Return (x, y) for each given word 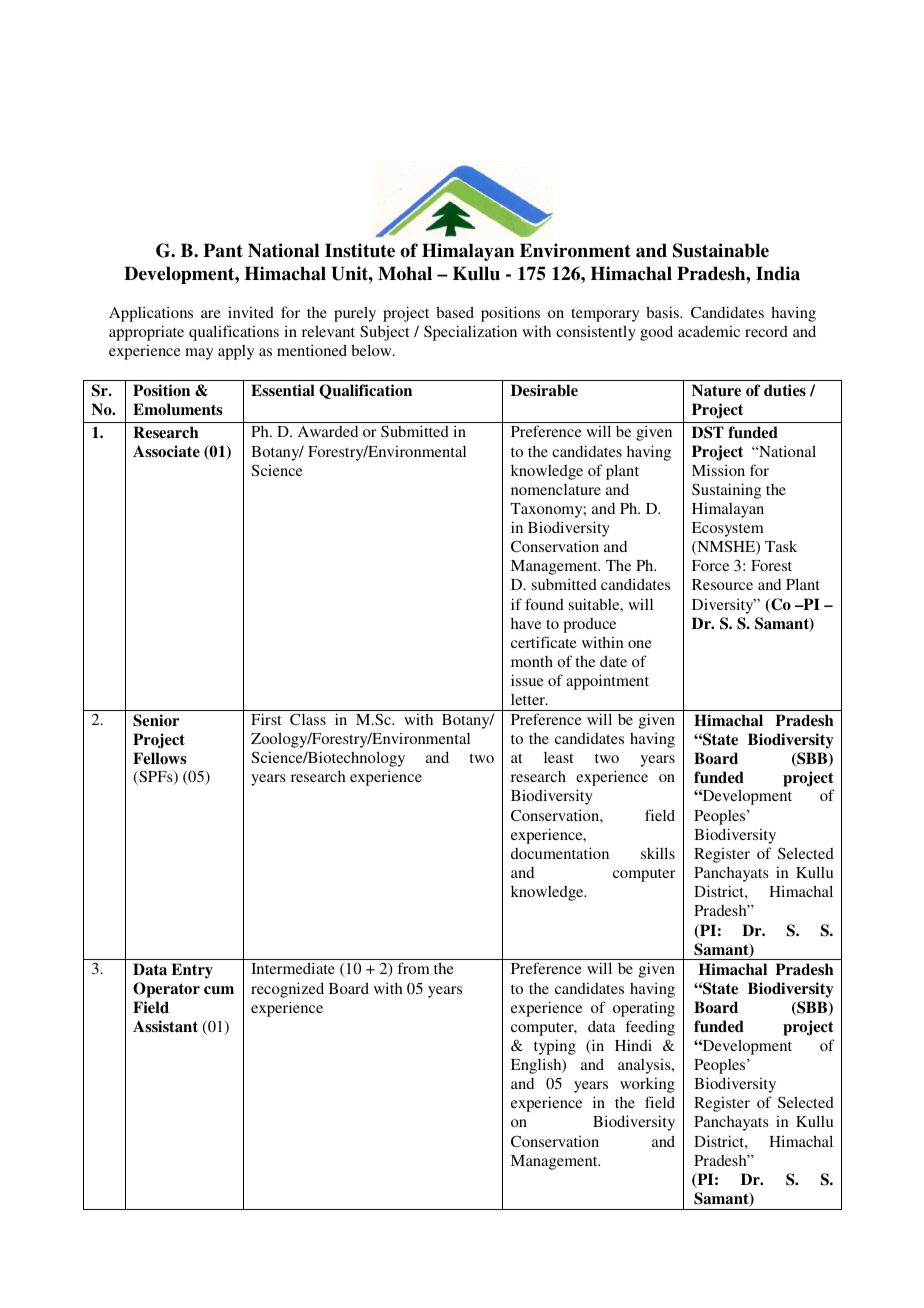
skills (658, 853)
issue (527, 680)
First (266, 719)
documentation (560, 853)
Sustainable (721, 250)
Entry (192, 971)
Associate (166, 451)
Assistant (165, 1026)
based (455, 312)
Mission (718, 470)
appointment (607, 682)
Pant (223, 250)
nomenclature (556, 489)
